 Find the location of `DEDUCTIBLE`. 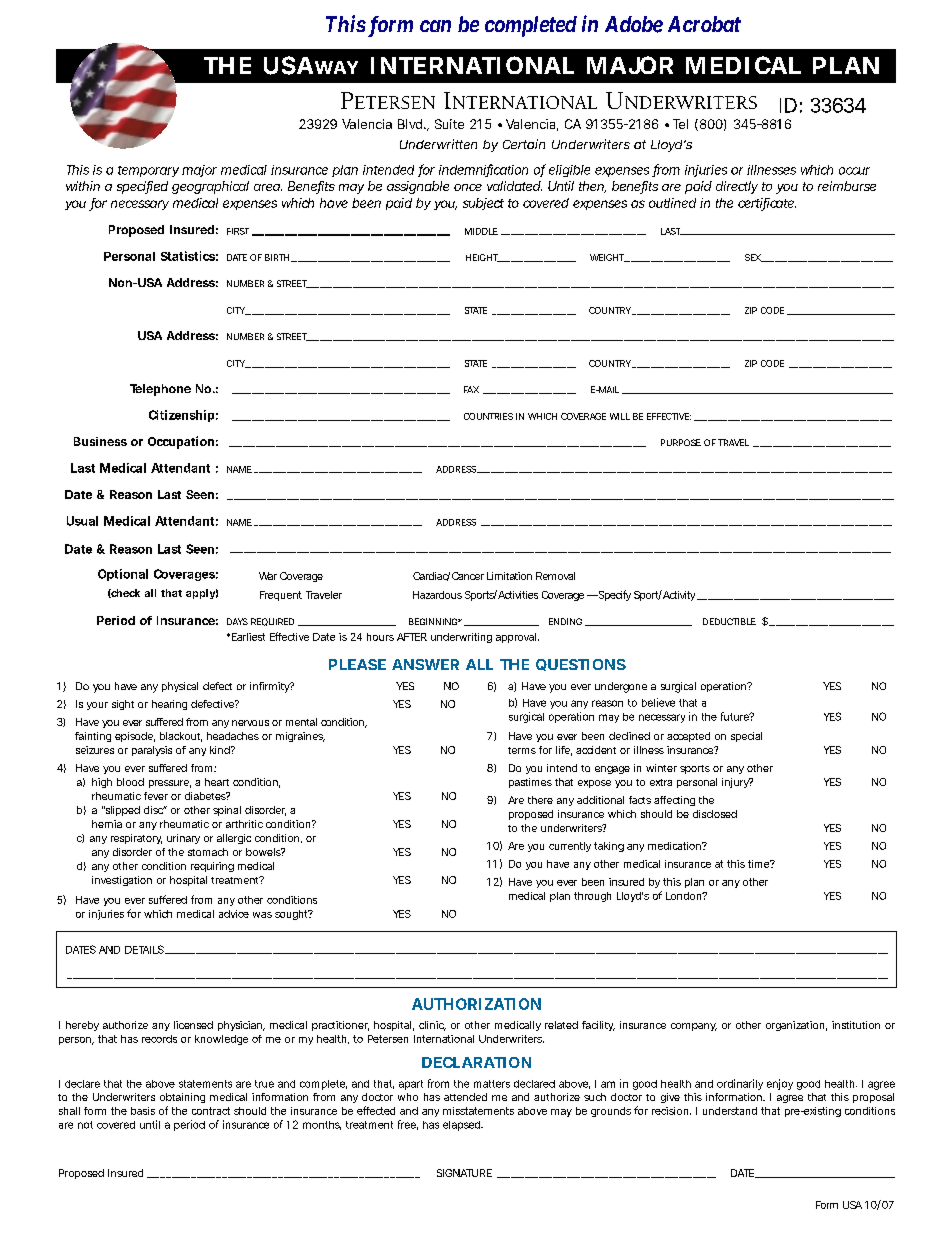

DEDUCTIBLE is located at coordinates (729, 621).
